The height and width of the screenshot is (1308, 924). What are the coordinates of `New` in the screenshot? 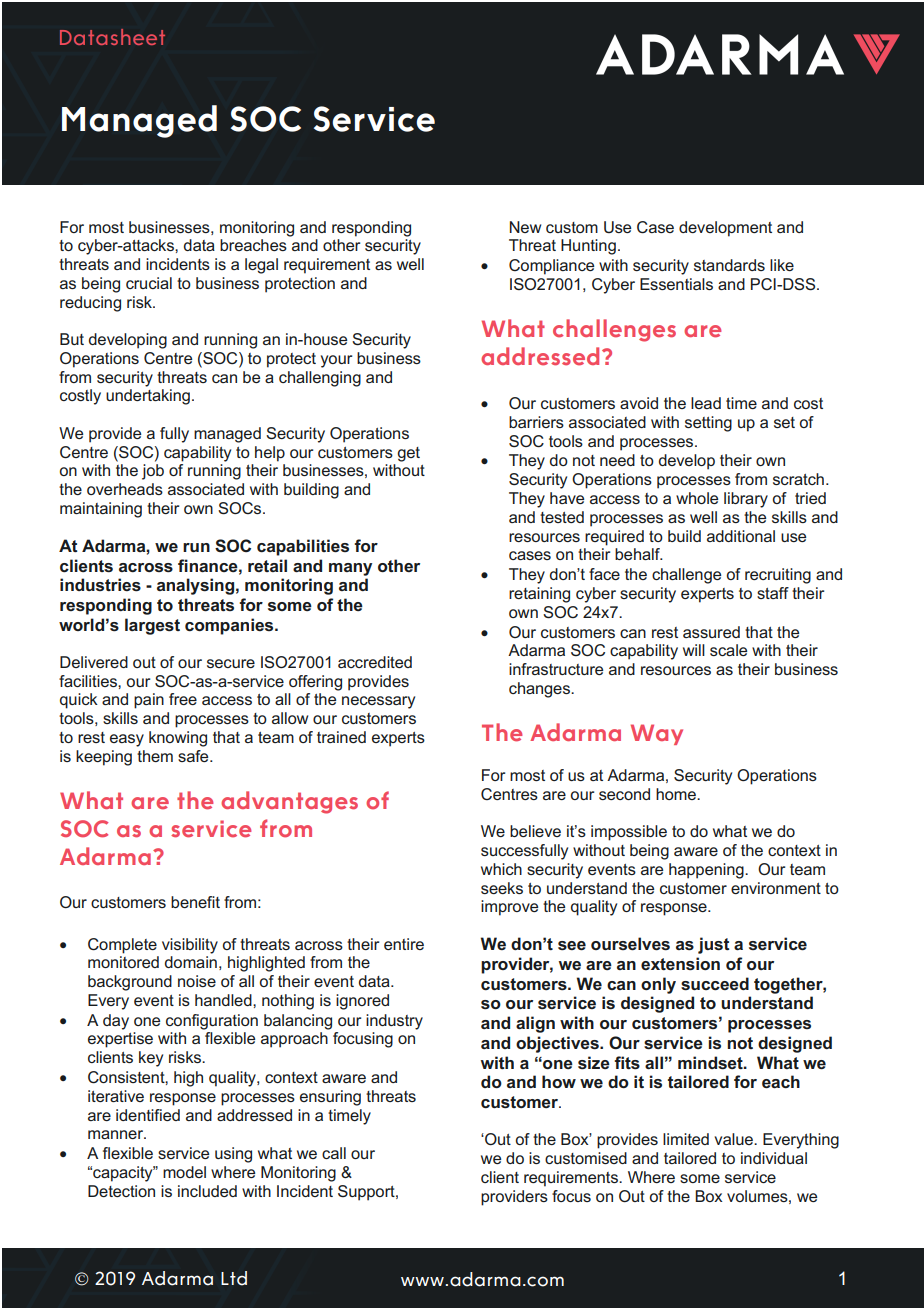 It's located at (525, 227).
